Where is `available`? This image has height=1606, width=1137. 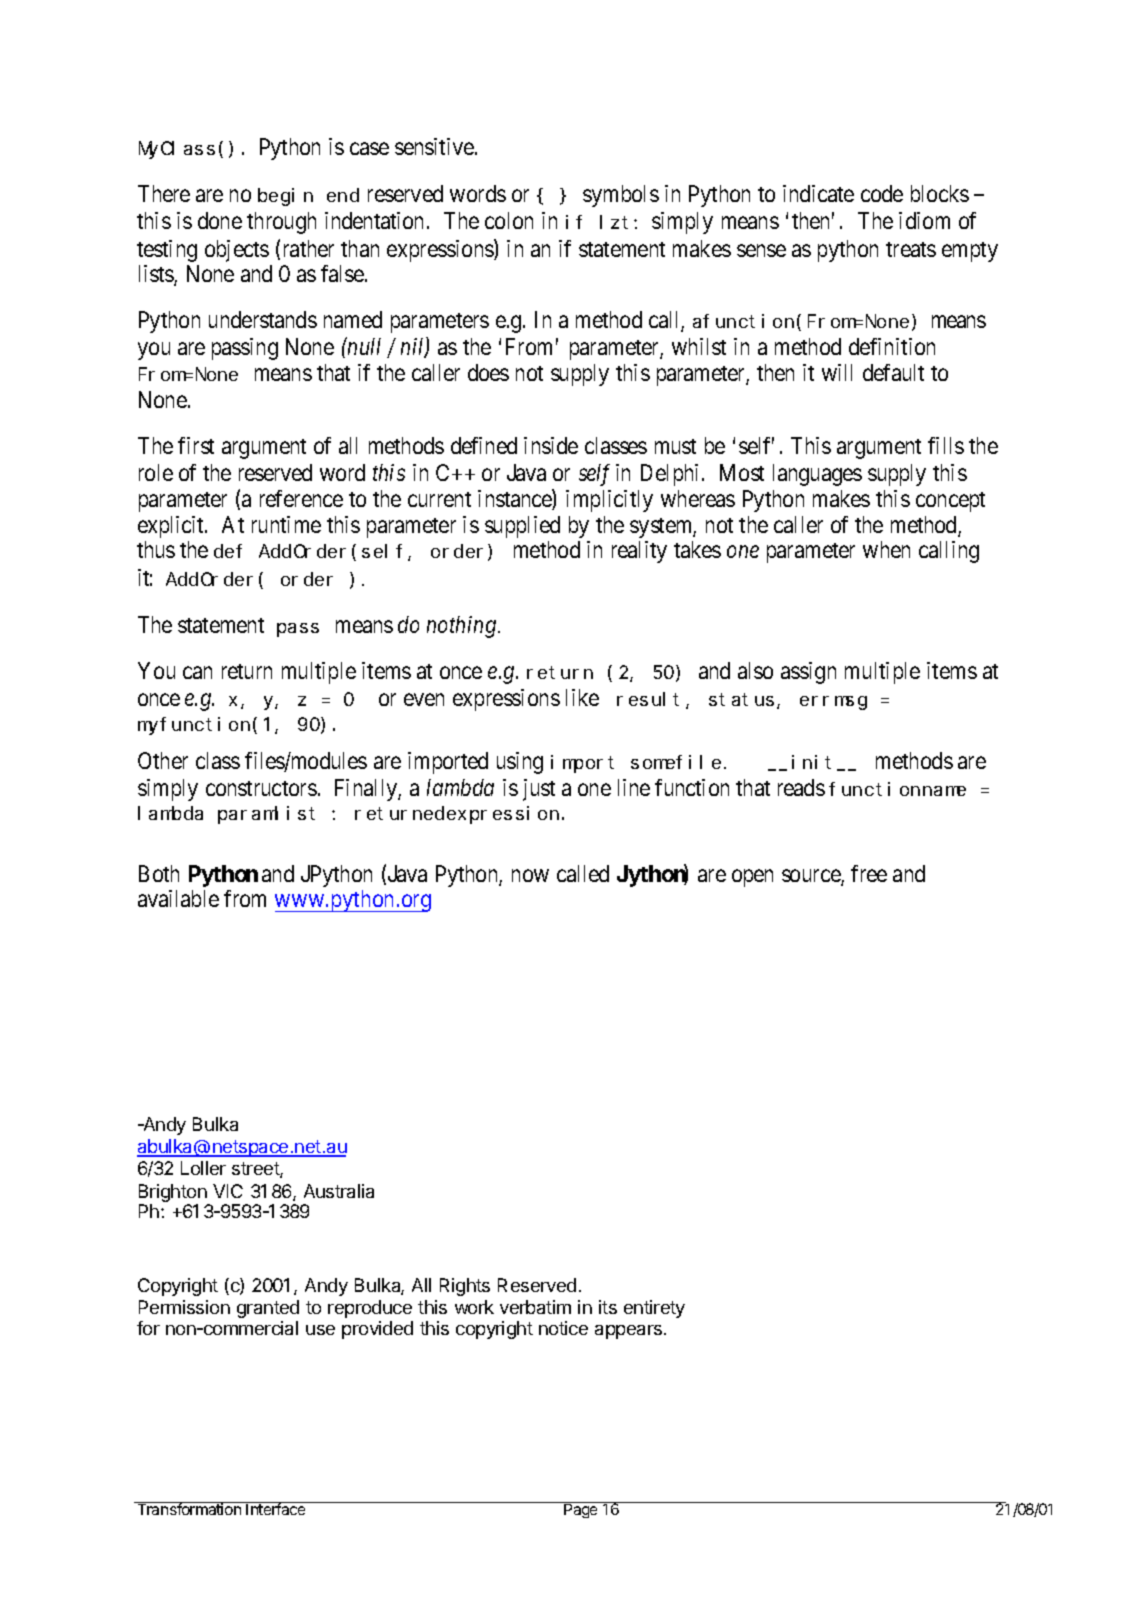
available is located at coordinates (178, 898).
